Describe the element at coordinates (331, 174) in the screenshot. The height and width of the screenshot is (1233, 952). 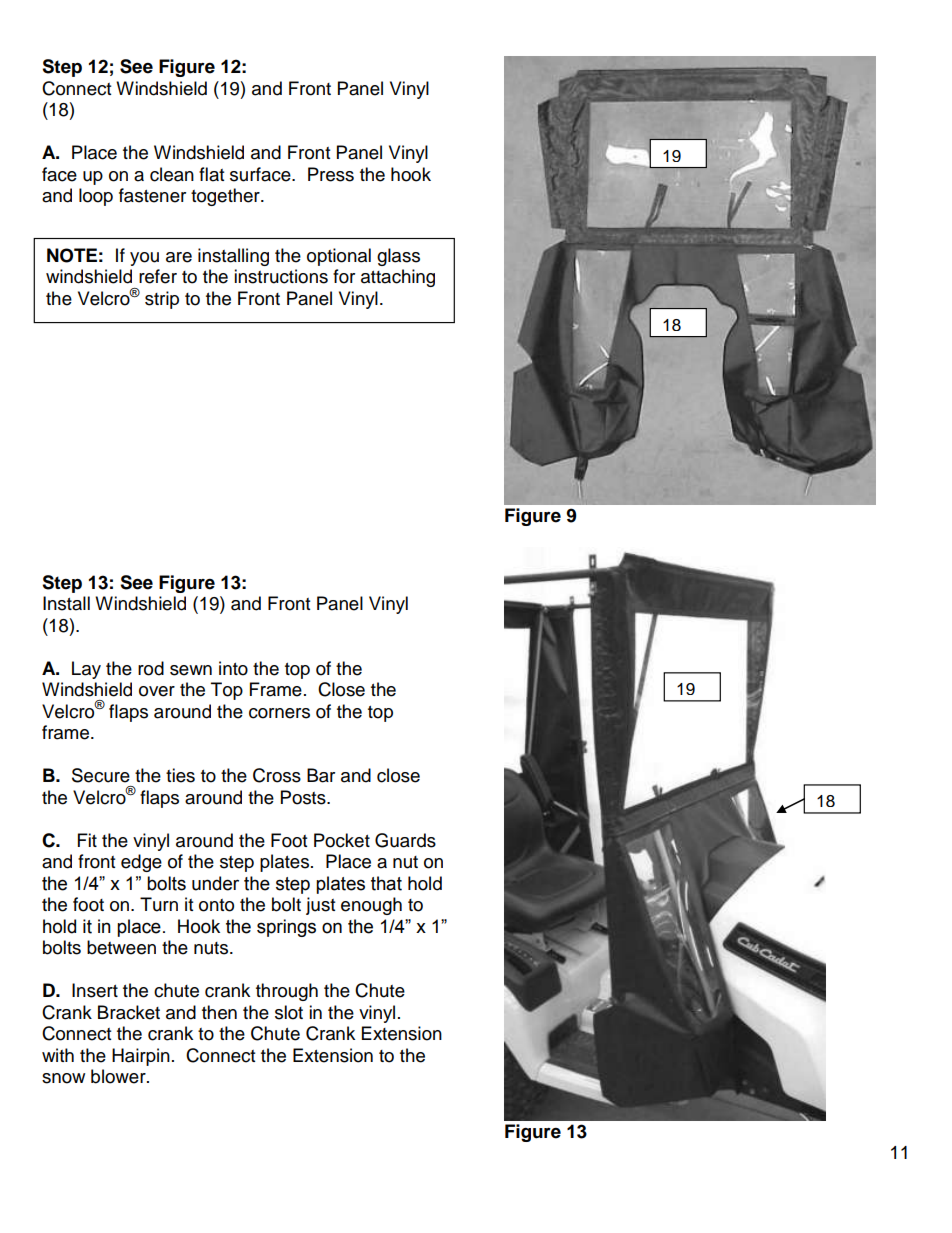
I see `Press` at that location.
